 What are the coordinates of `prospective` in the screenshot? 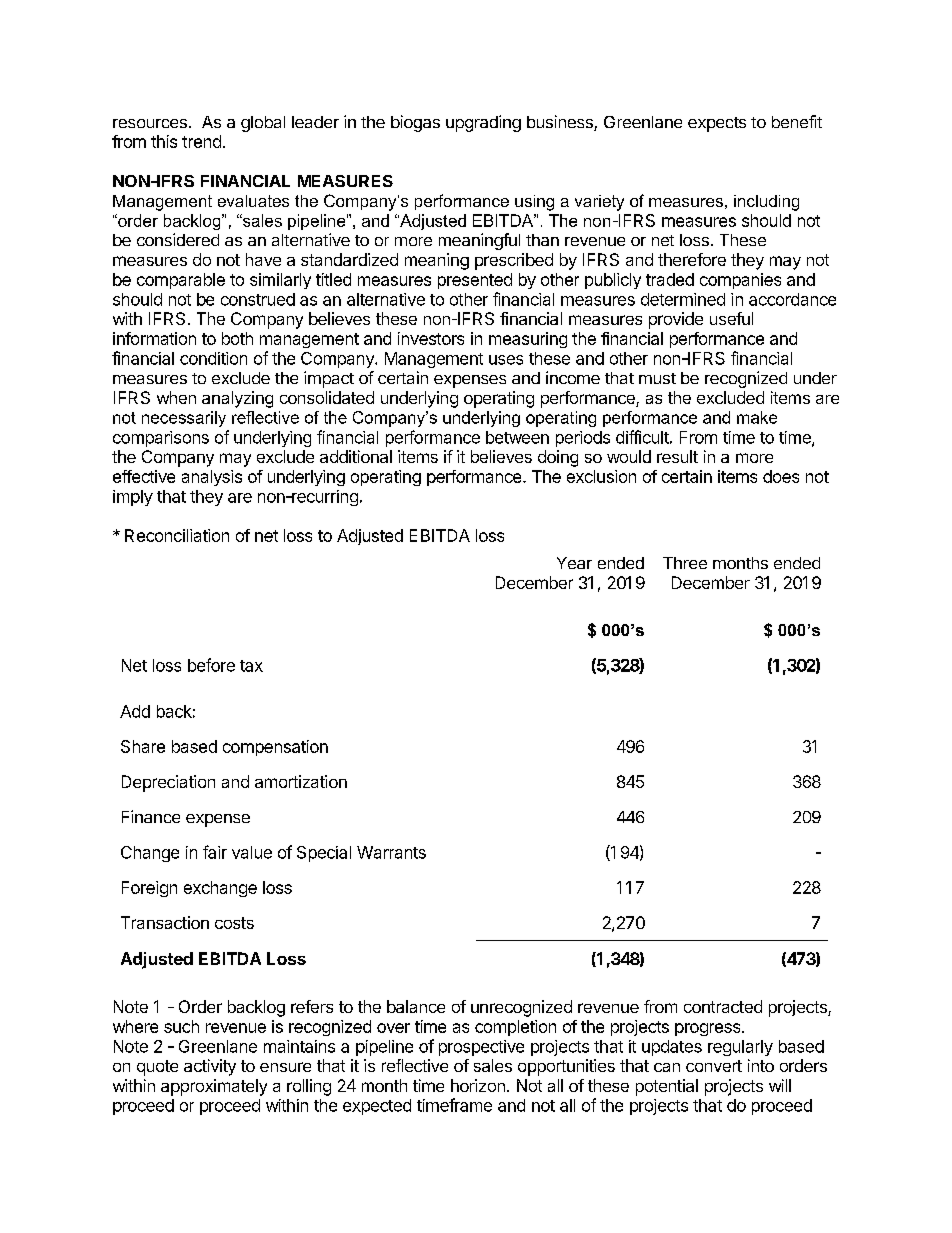 It's located at (481, 1048).
